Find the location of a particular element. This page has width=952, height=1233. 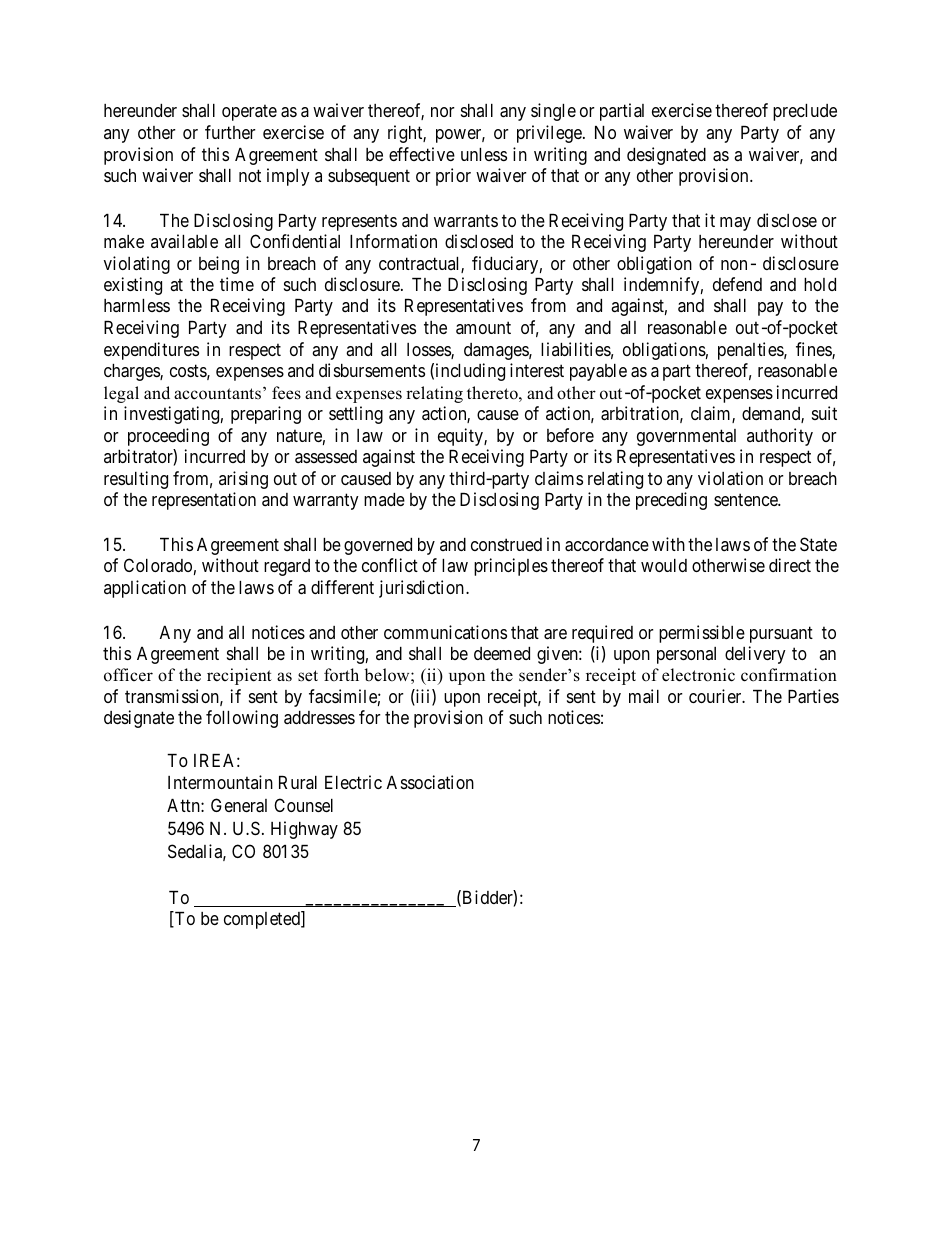

General is located at coordinates (239, 805).
